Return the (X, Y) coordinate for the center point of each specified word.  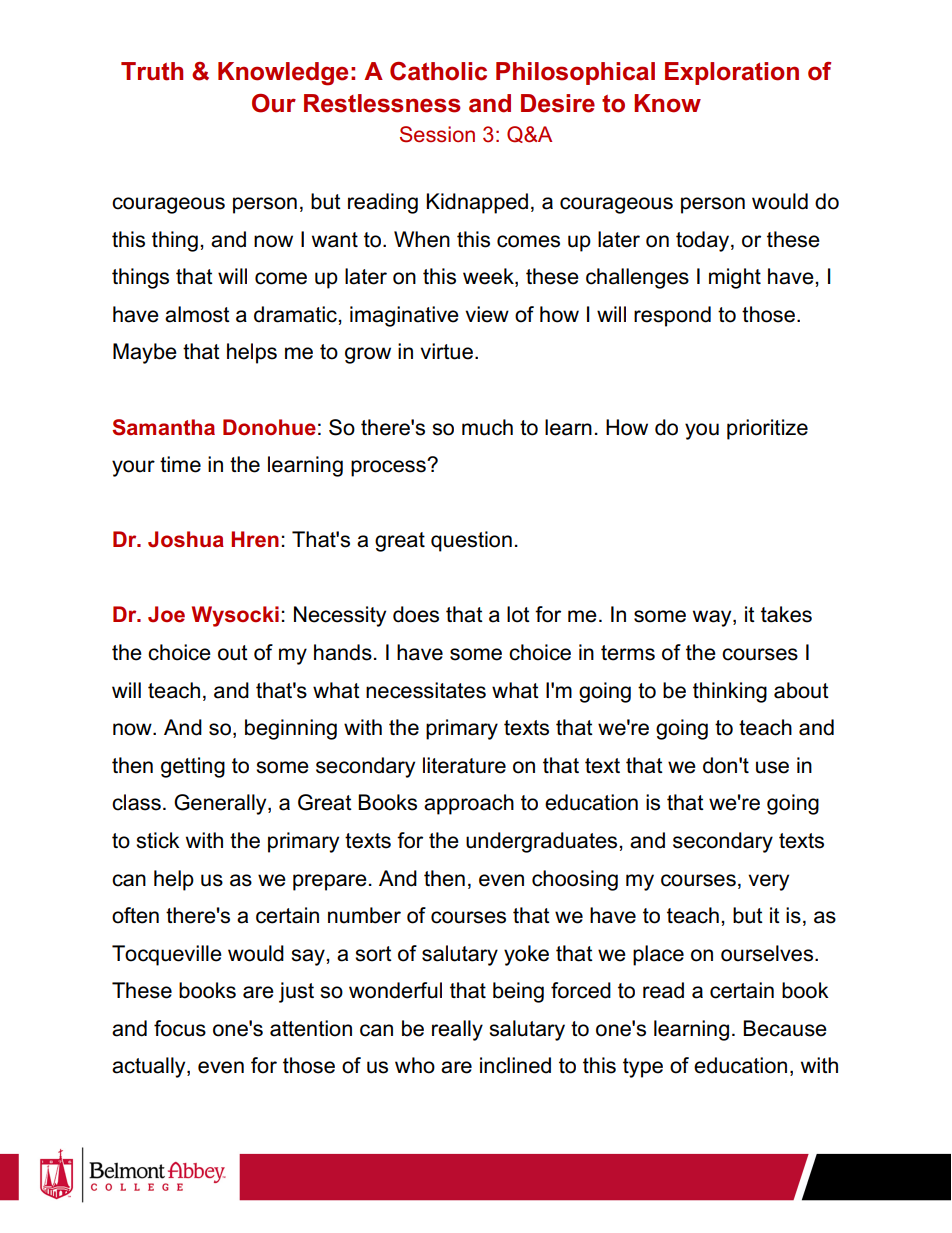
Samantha (163, 427)
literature (464, 765)
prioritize (767, 429)
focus (180, 1028)
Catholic (438, 71)
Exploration (732, 73)
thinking (730, 692)
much (487, 427)
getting (193, 767)
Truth (152, 71)
